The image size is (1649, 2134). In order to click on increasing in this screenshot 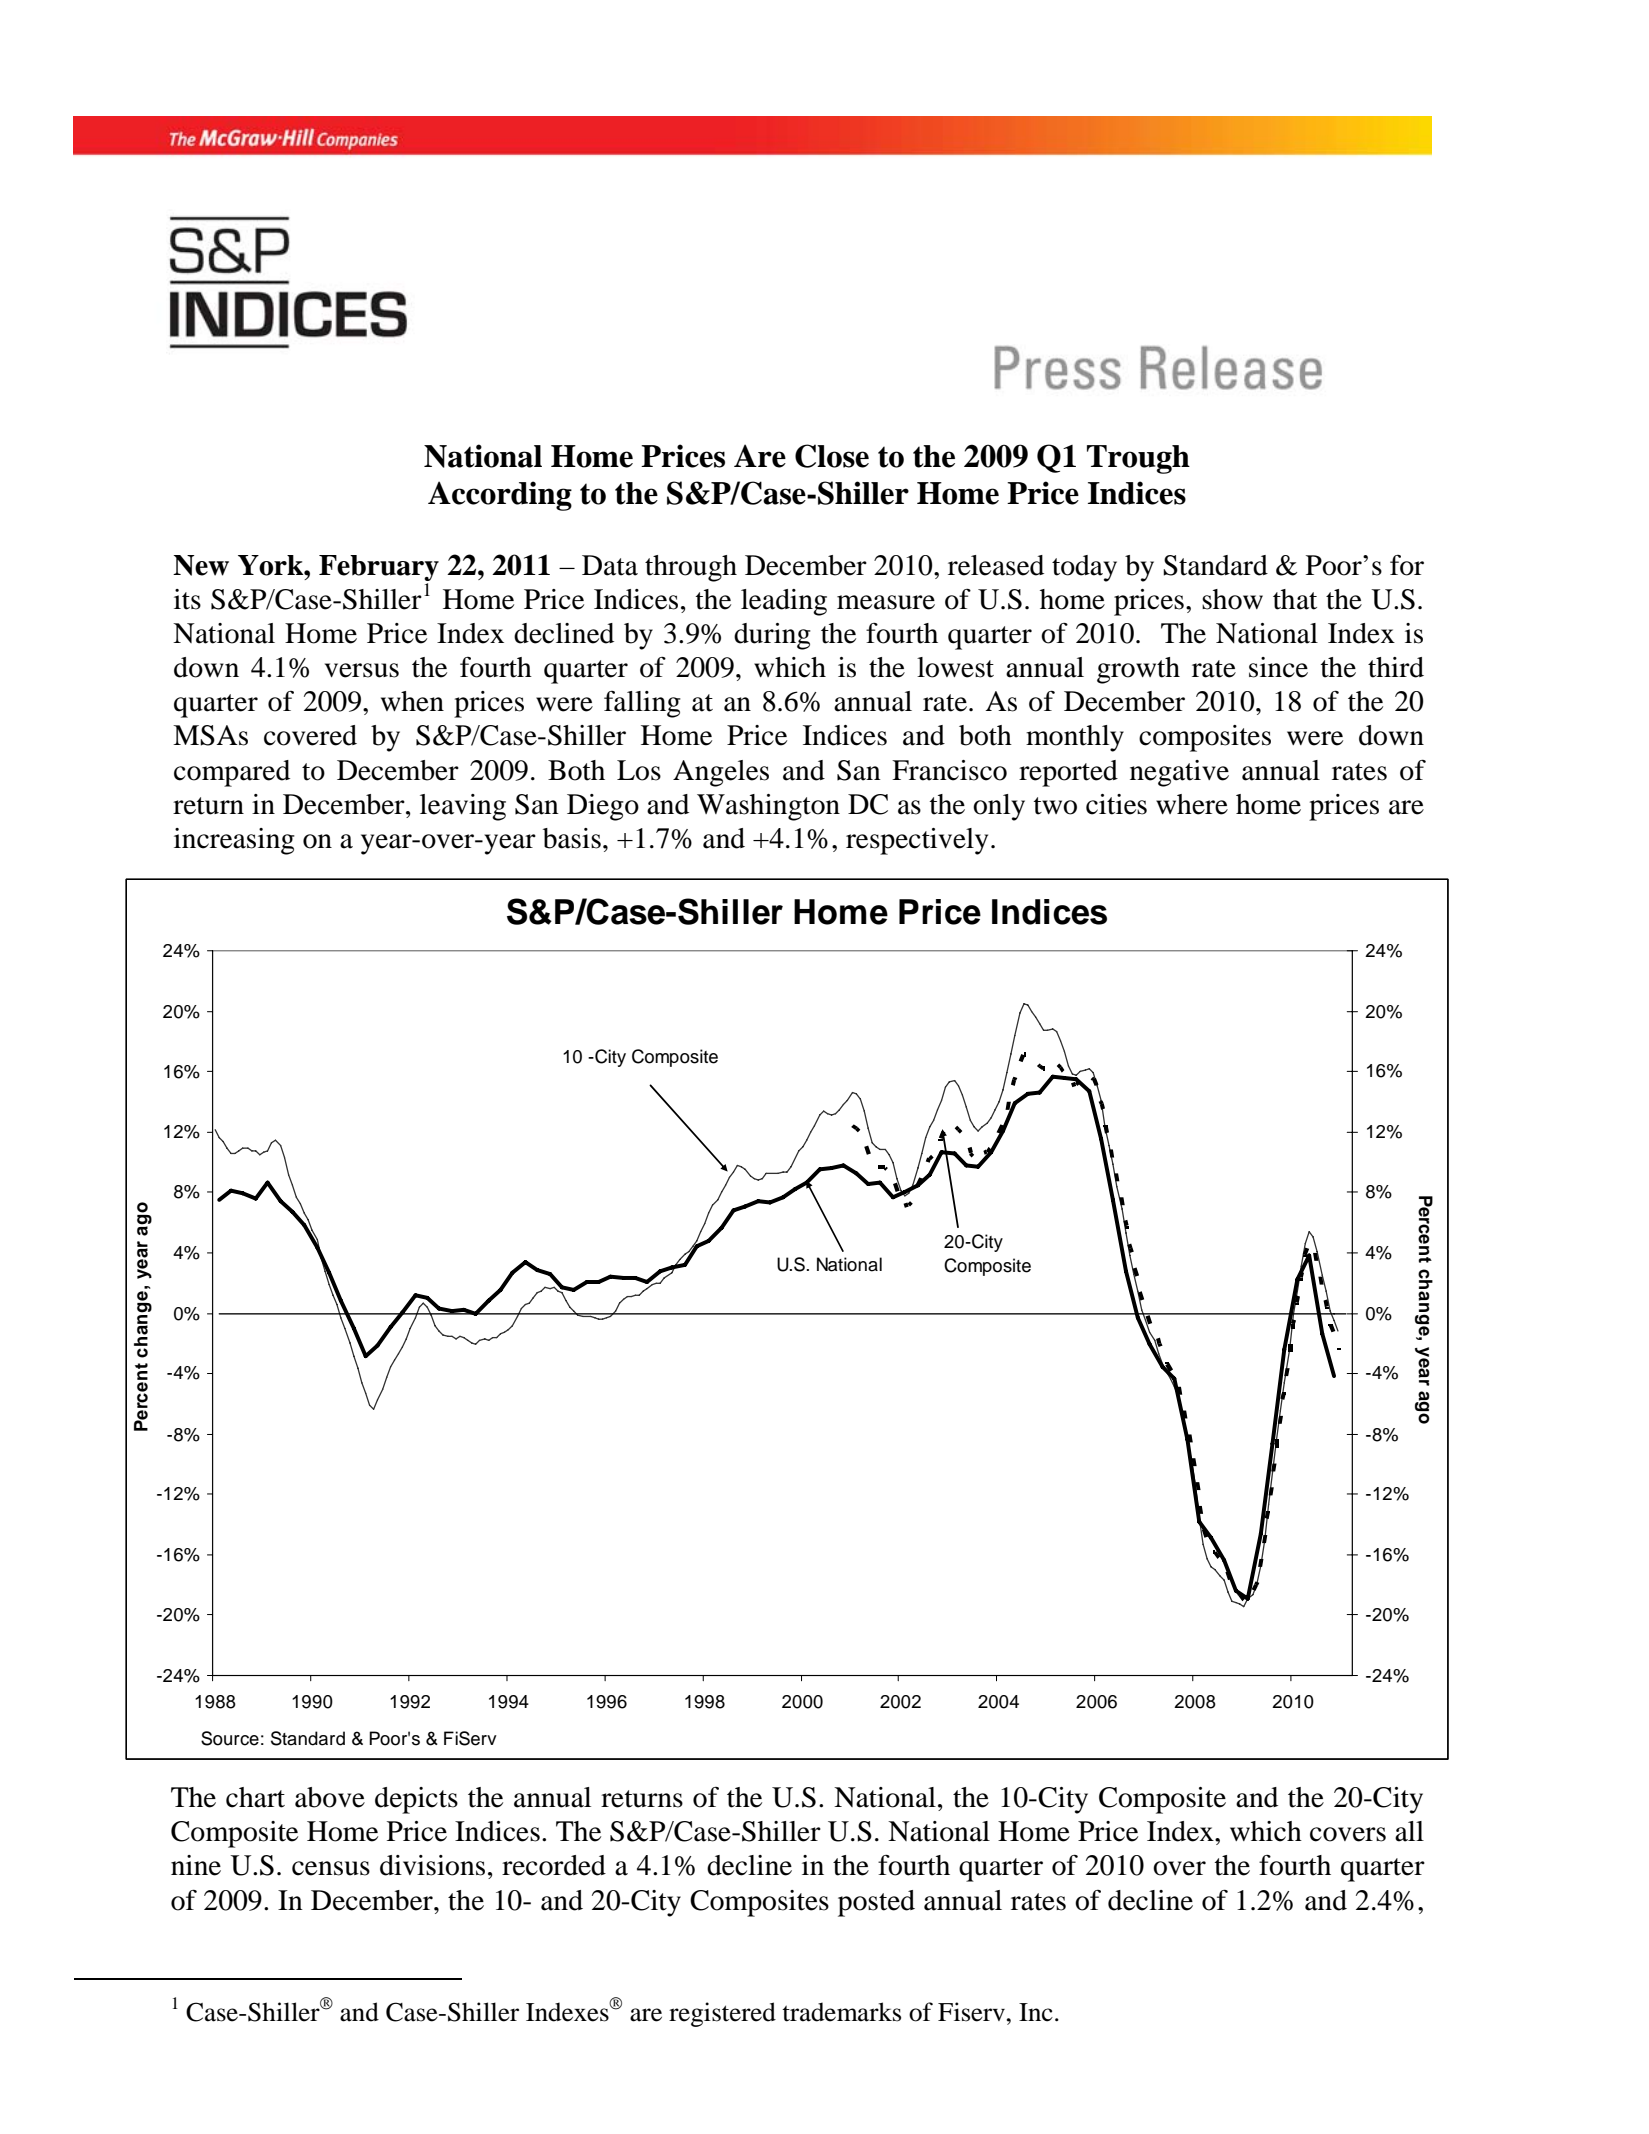, I will do `click(234, 841)`.
